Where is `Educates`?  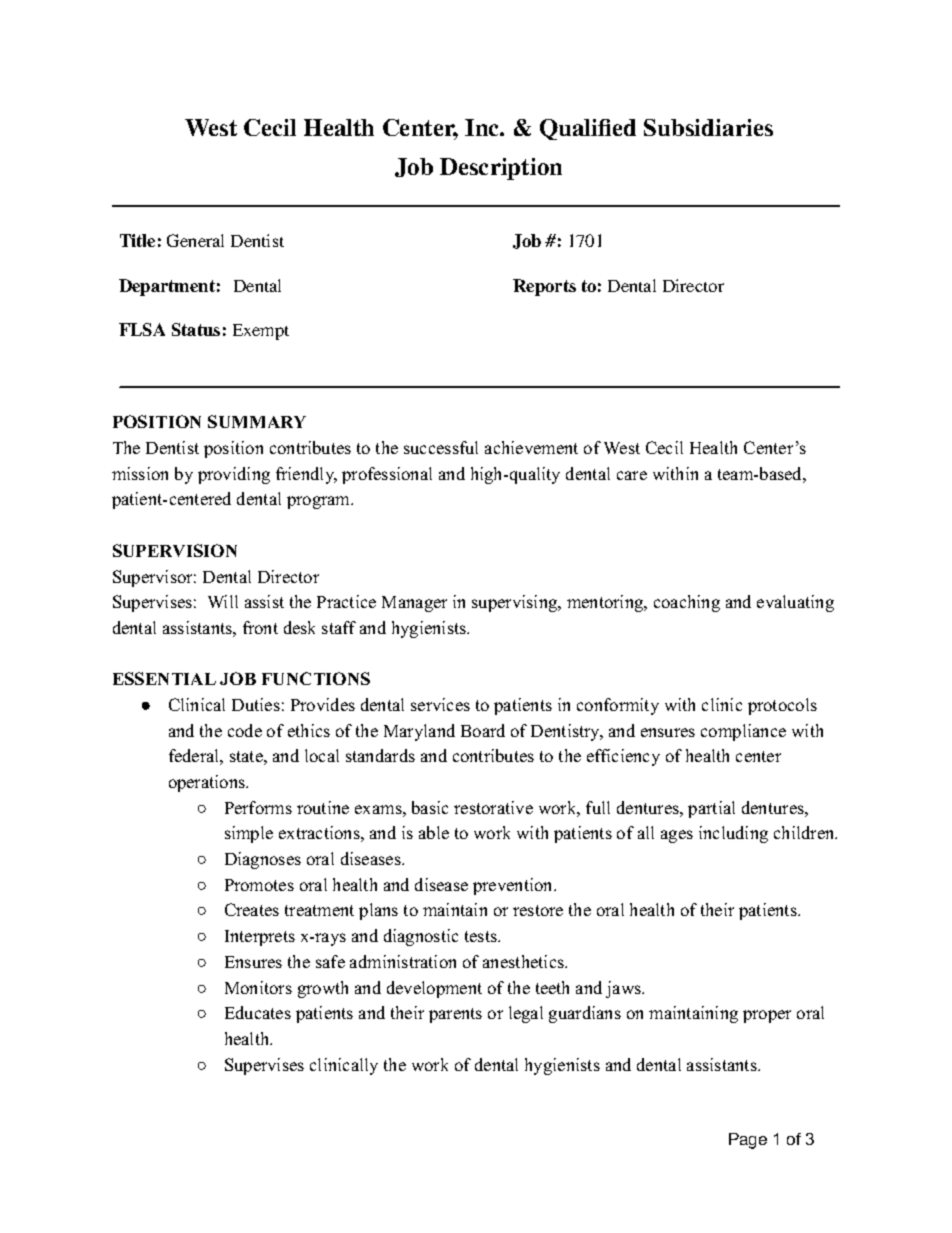
Educates is located at coordinates (258, 1012).
